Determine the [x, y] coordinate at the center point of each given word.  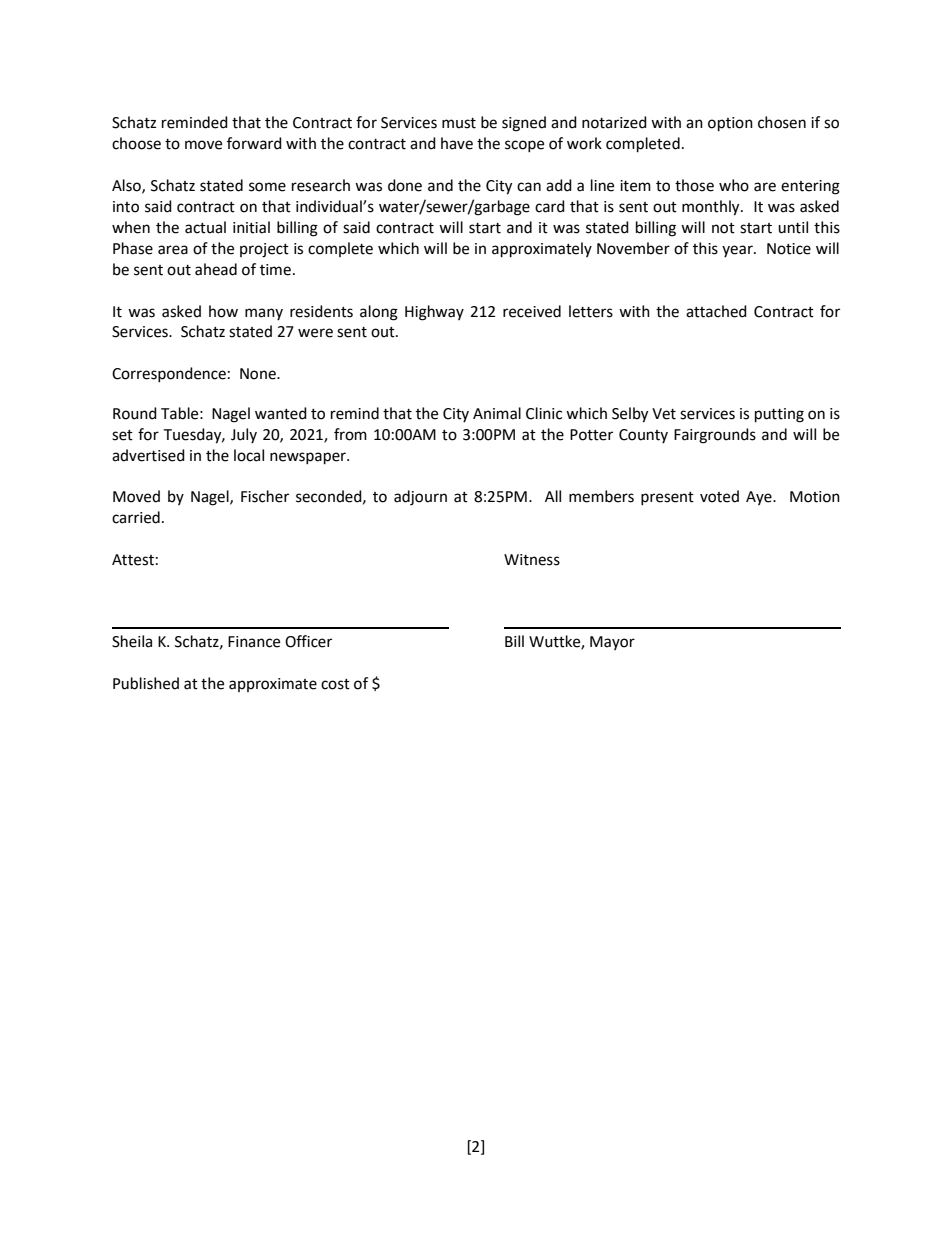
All [553, 496]
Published [146, 683]
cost [335, 684]
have [457, 143]
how [223, 311]
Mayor [612, 643]
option [730, 124]
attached [716, 311]
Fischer [265, 496]
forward [254, 143]
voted [719, 496]
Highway [434, 313]
